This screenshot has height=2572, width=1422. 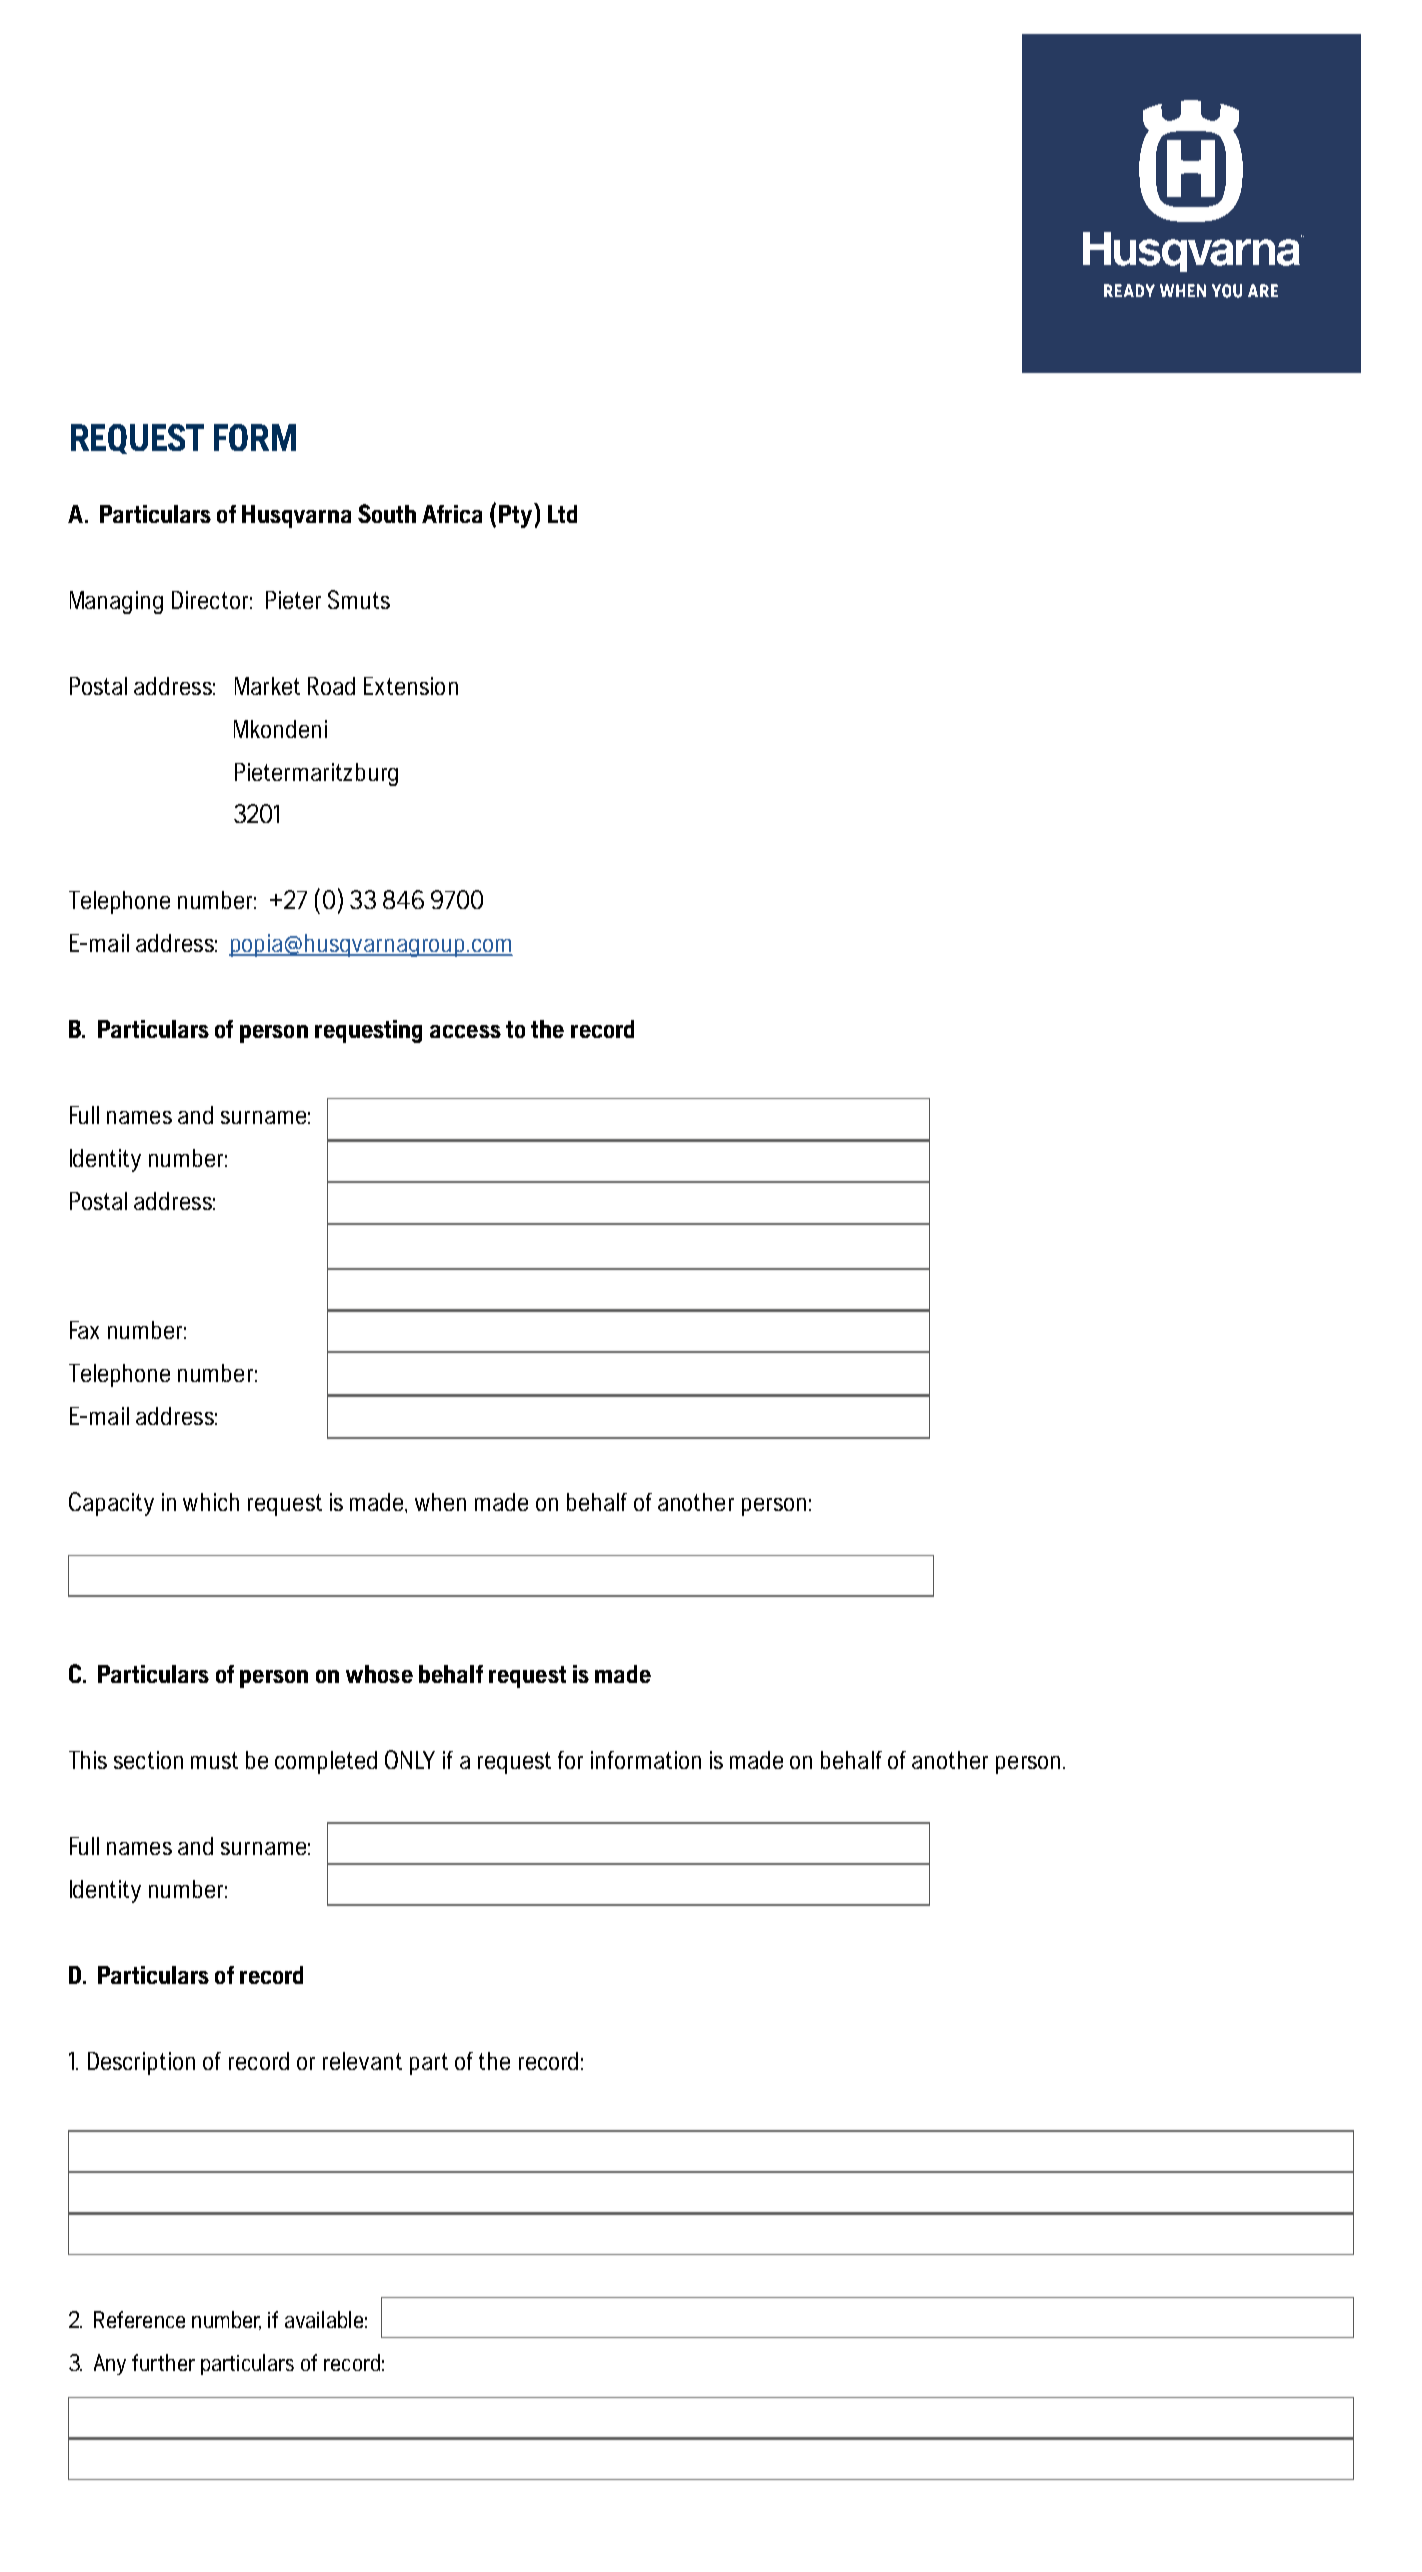 What do you see at coordinates (410, 1759) in the screenshot?
I see `ONLY` at bounding box center [410, 1759].
